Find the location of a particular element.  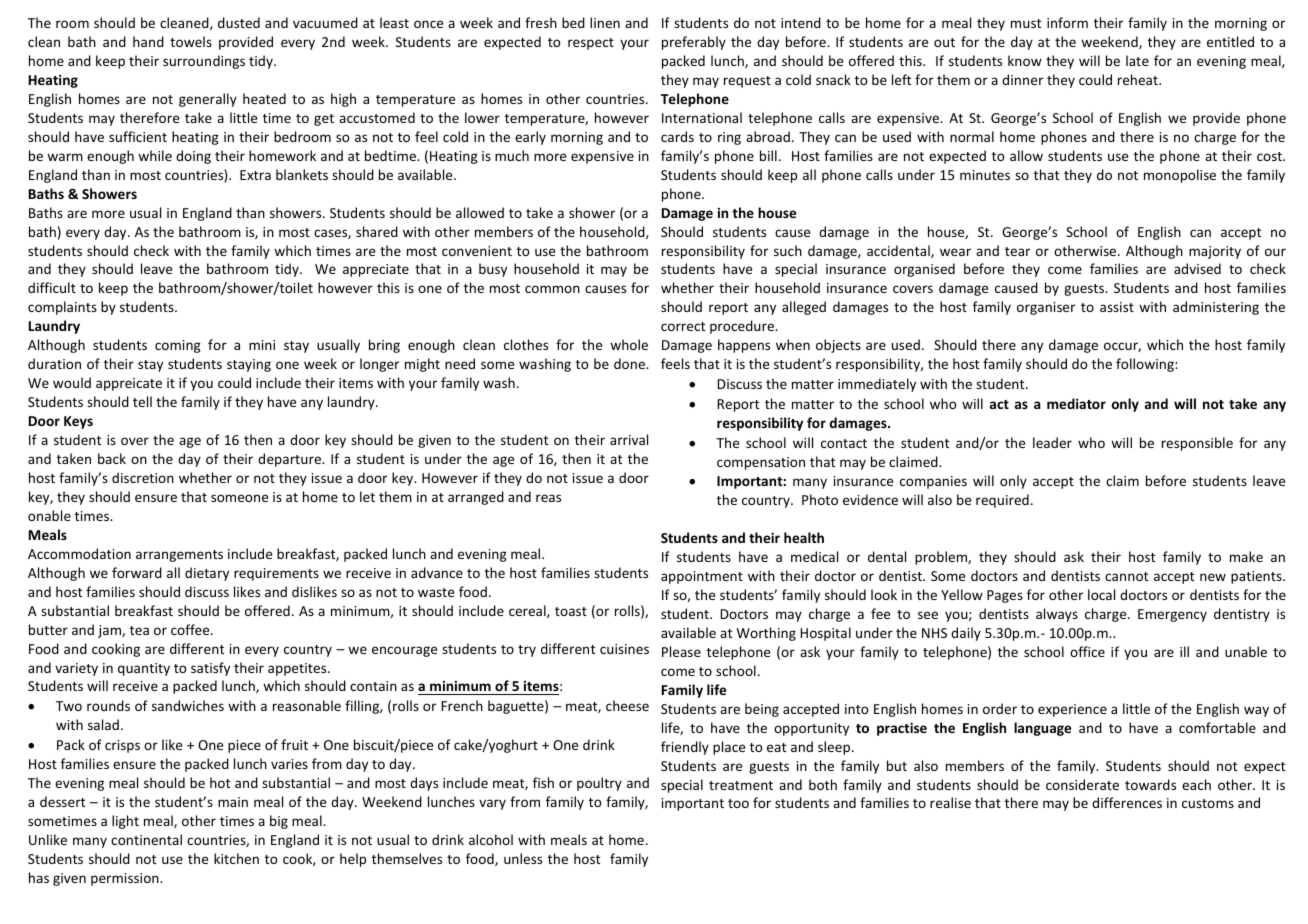

coming is located at coordinates (178, 346).
